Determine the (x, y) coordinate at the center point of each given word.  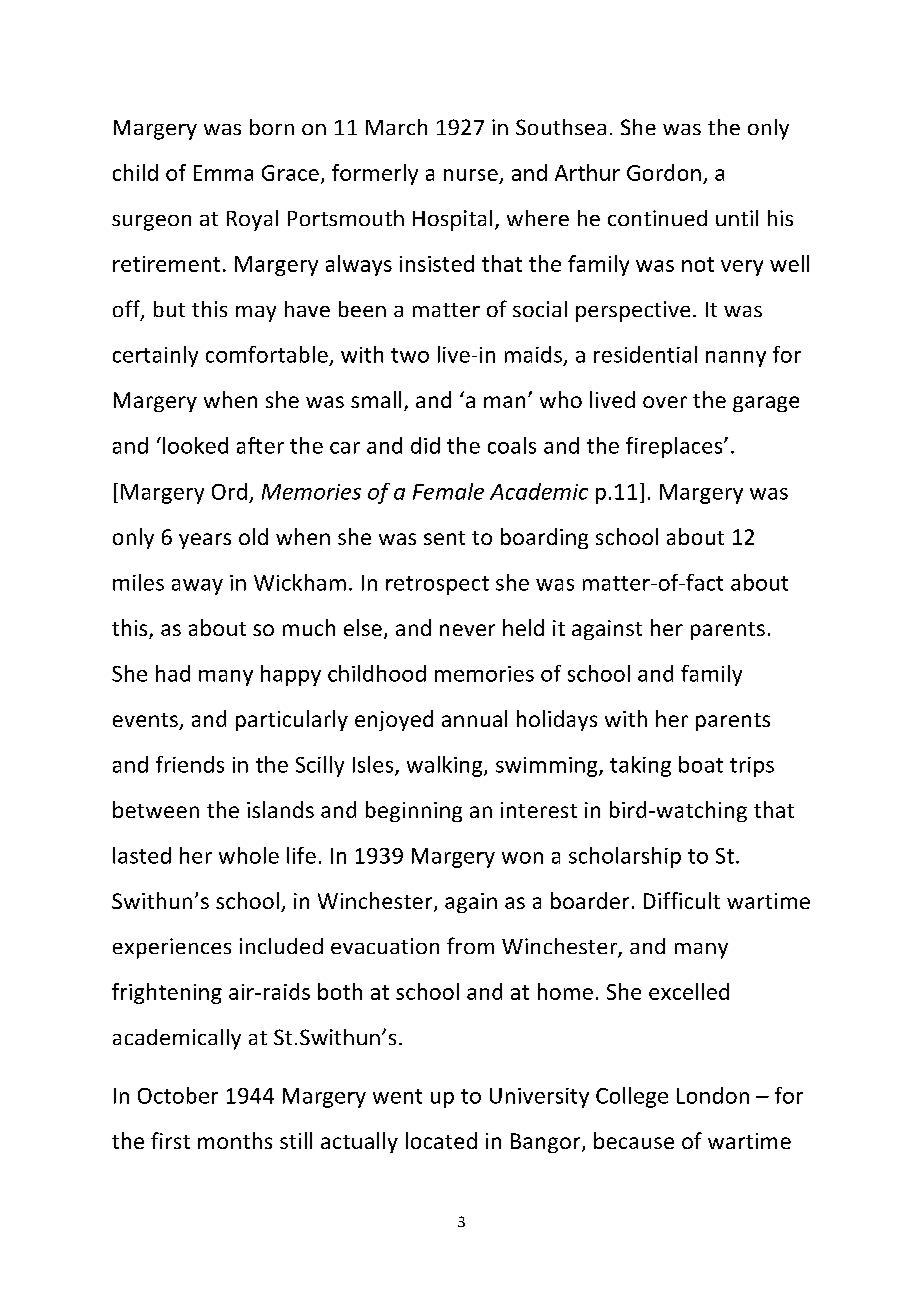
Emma (223, 173)
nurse (471, 175)
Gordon (664, 172)
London (713, 1095)
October (178, 1095)
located (441, 1140)
